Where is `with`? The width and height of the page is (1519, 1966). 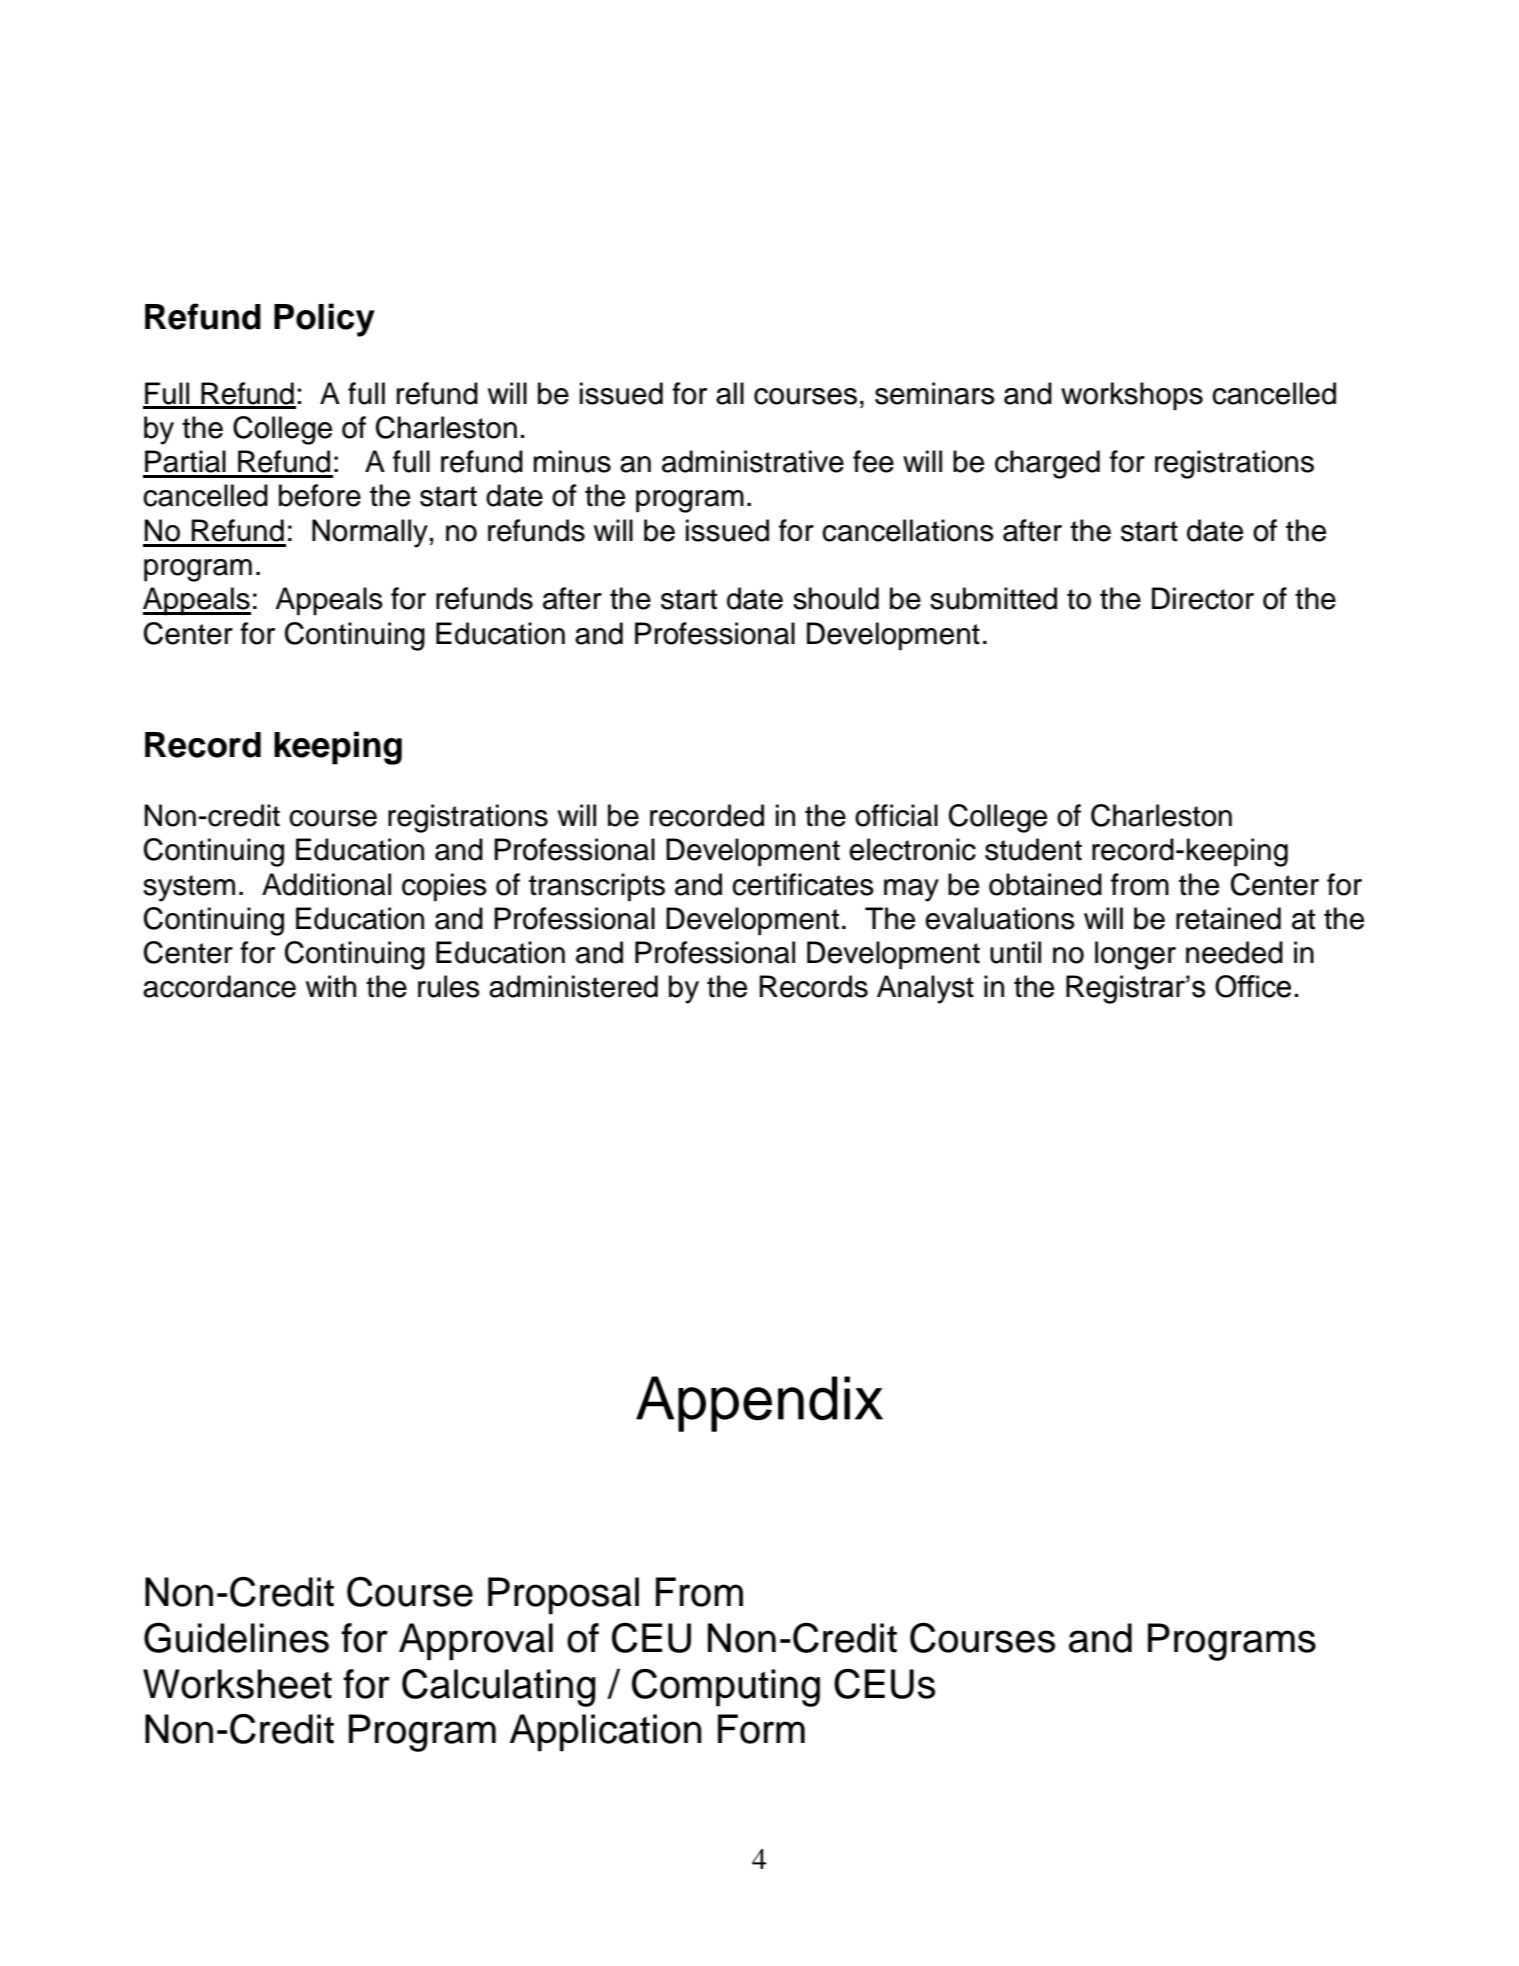 with is located at coordinates (331, 986).
